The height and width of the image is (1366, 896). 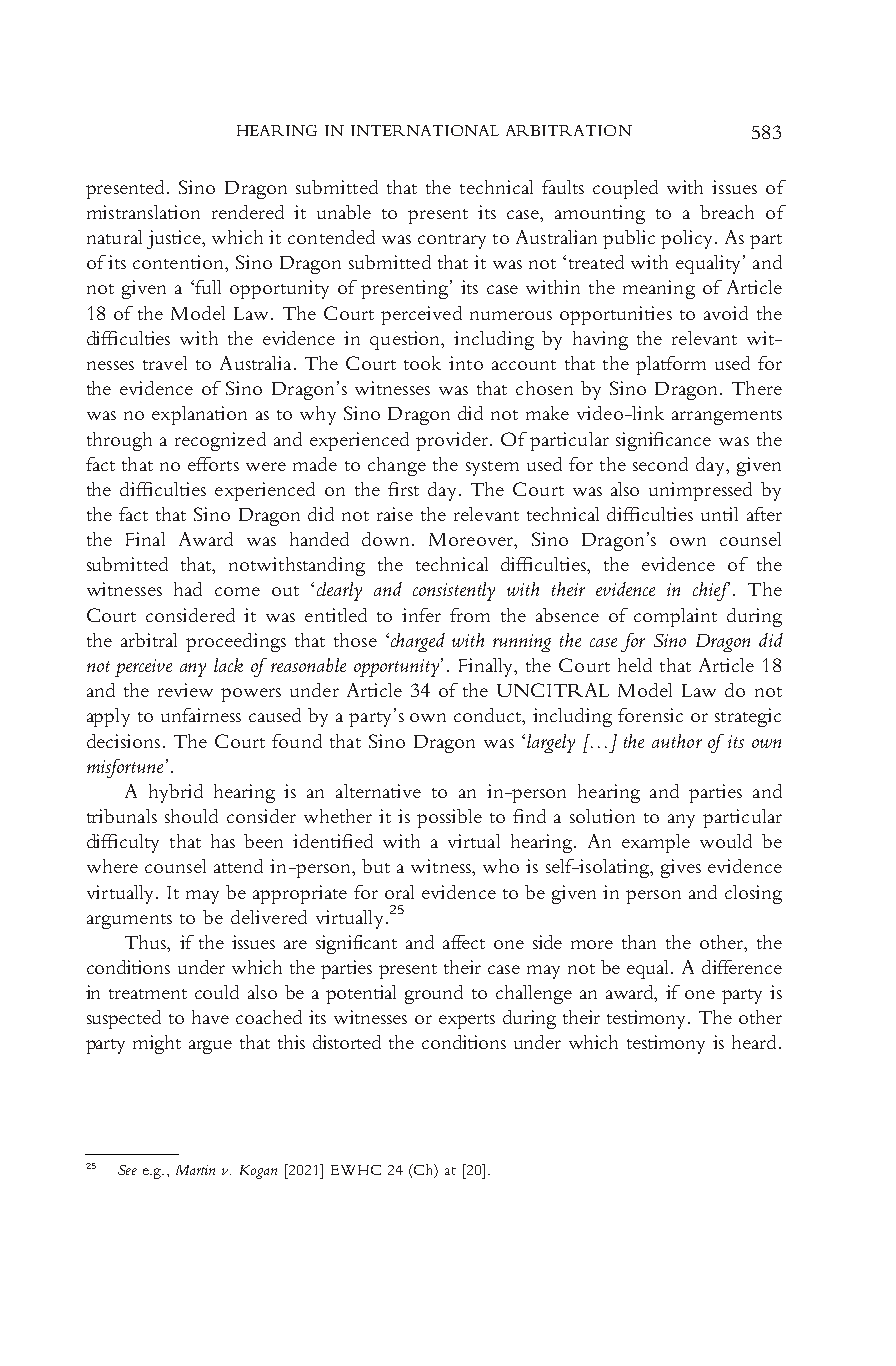 What do you see at coordinates (228, 665) in the image?
I see `lack` at bounding box center [228, 665].
